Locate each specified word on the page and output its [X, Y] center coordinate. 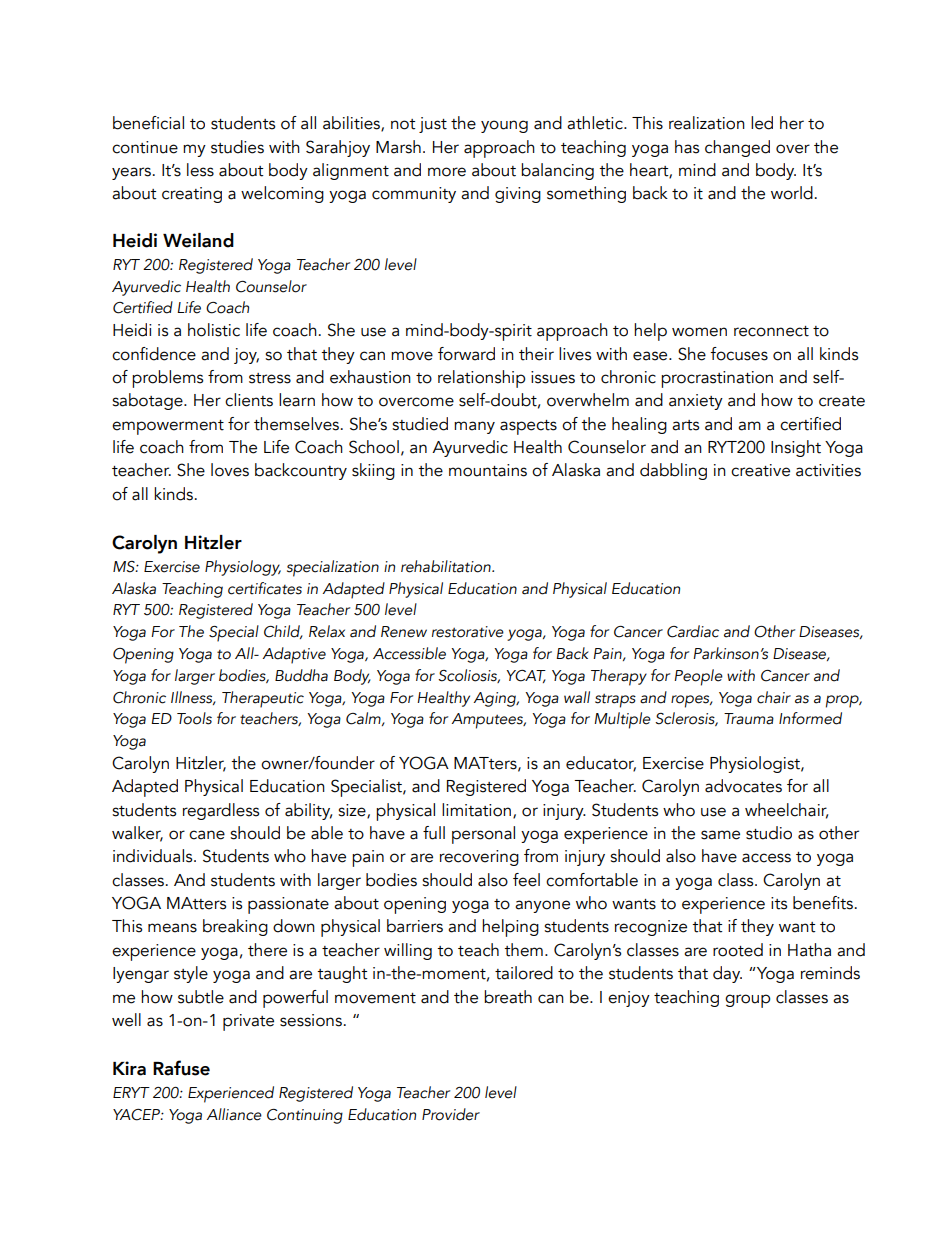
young [504, 126]
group [747, 1001]
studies [237, 147]
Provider [451, 1114]
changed [737, 148]
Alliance [234, 1114]
